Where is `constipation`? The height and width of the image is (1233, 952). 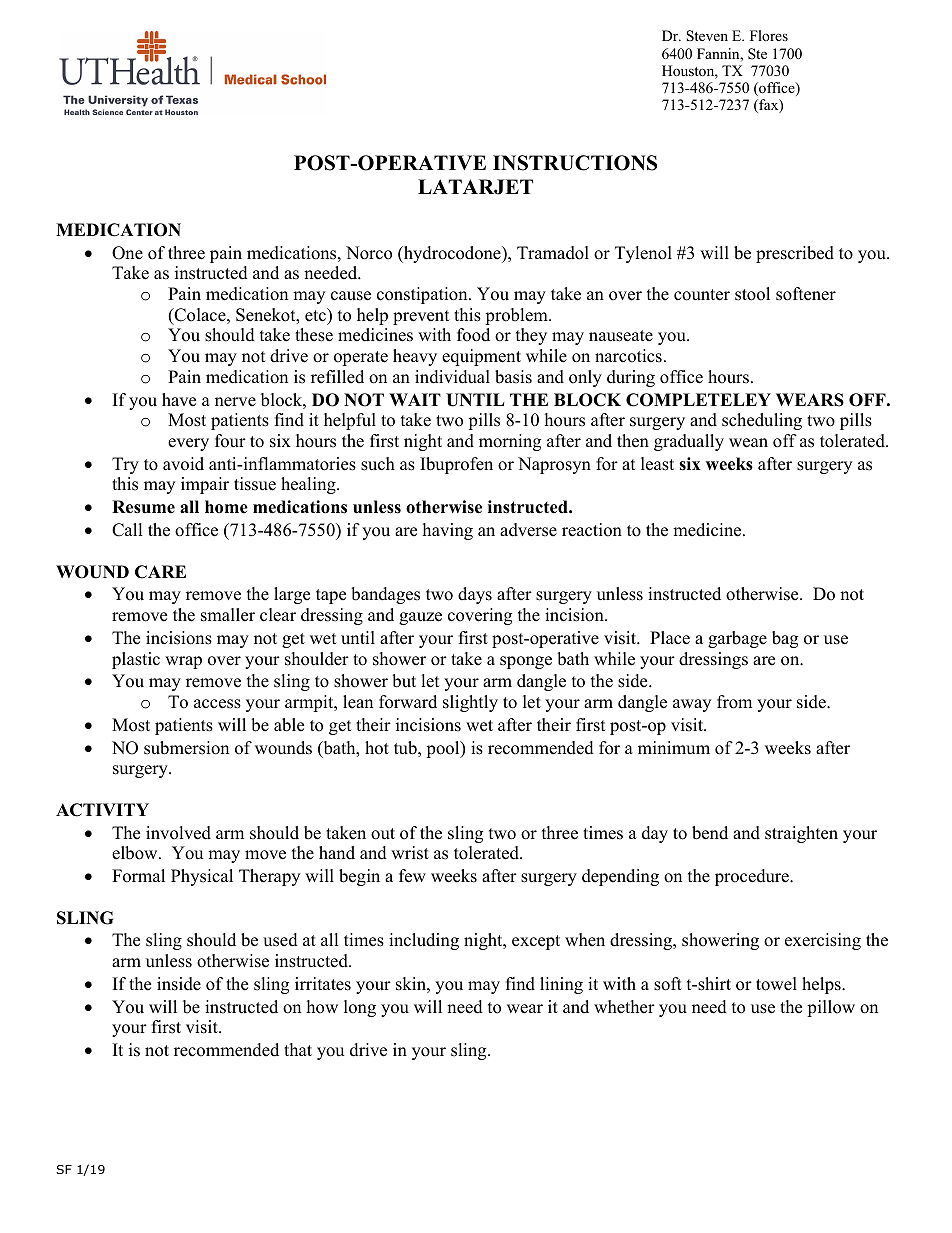 constipation is located at coordinates (423, 295).
